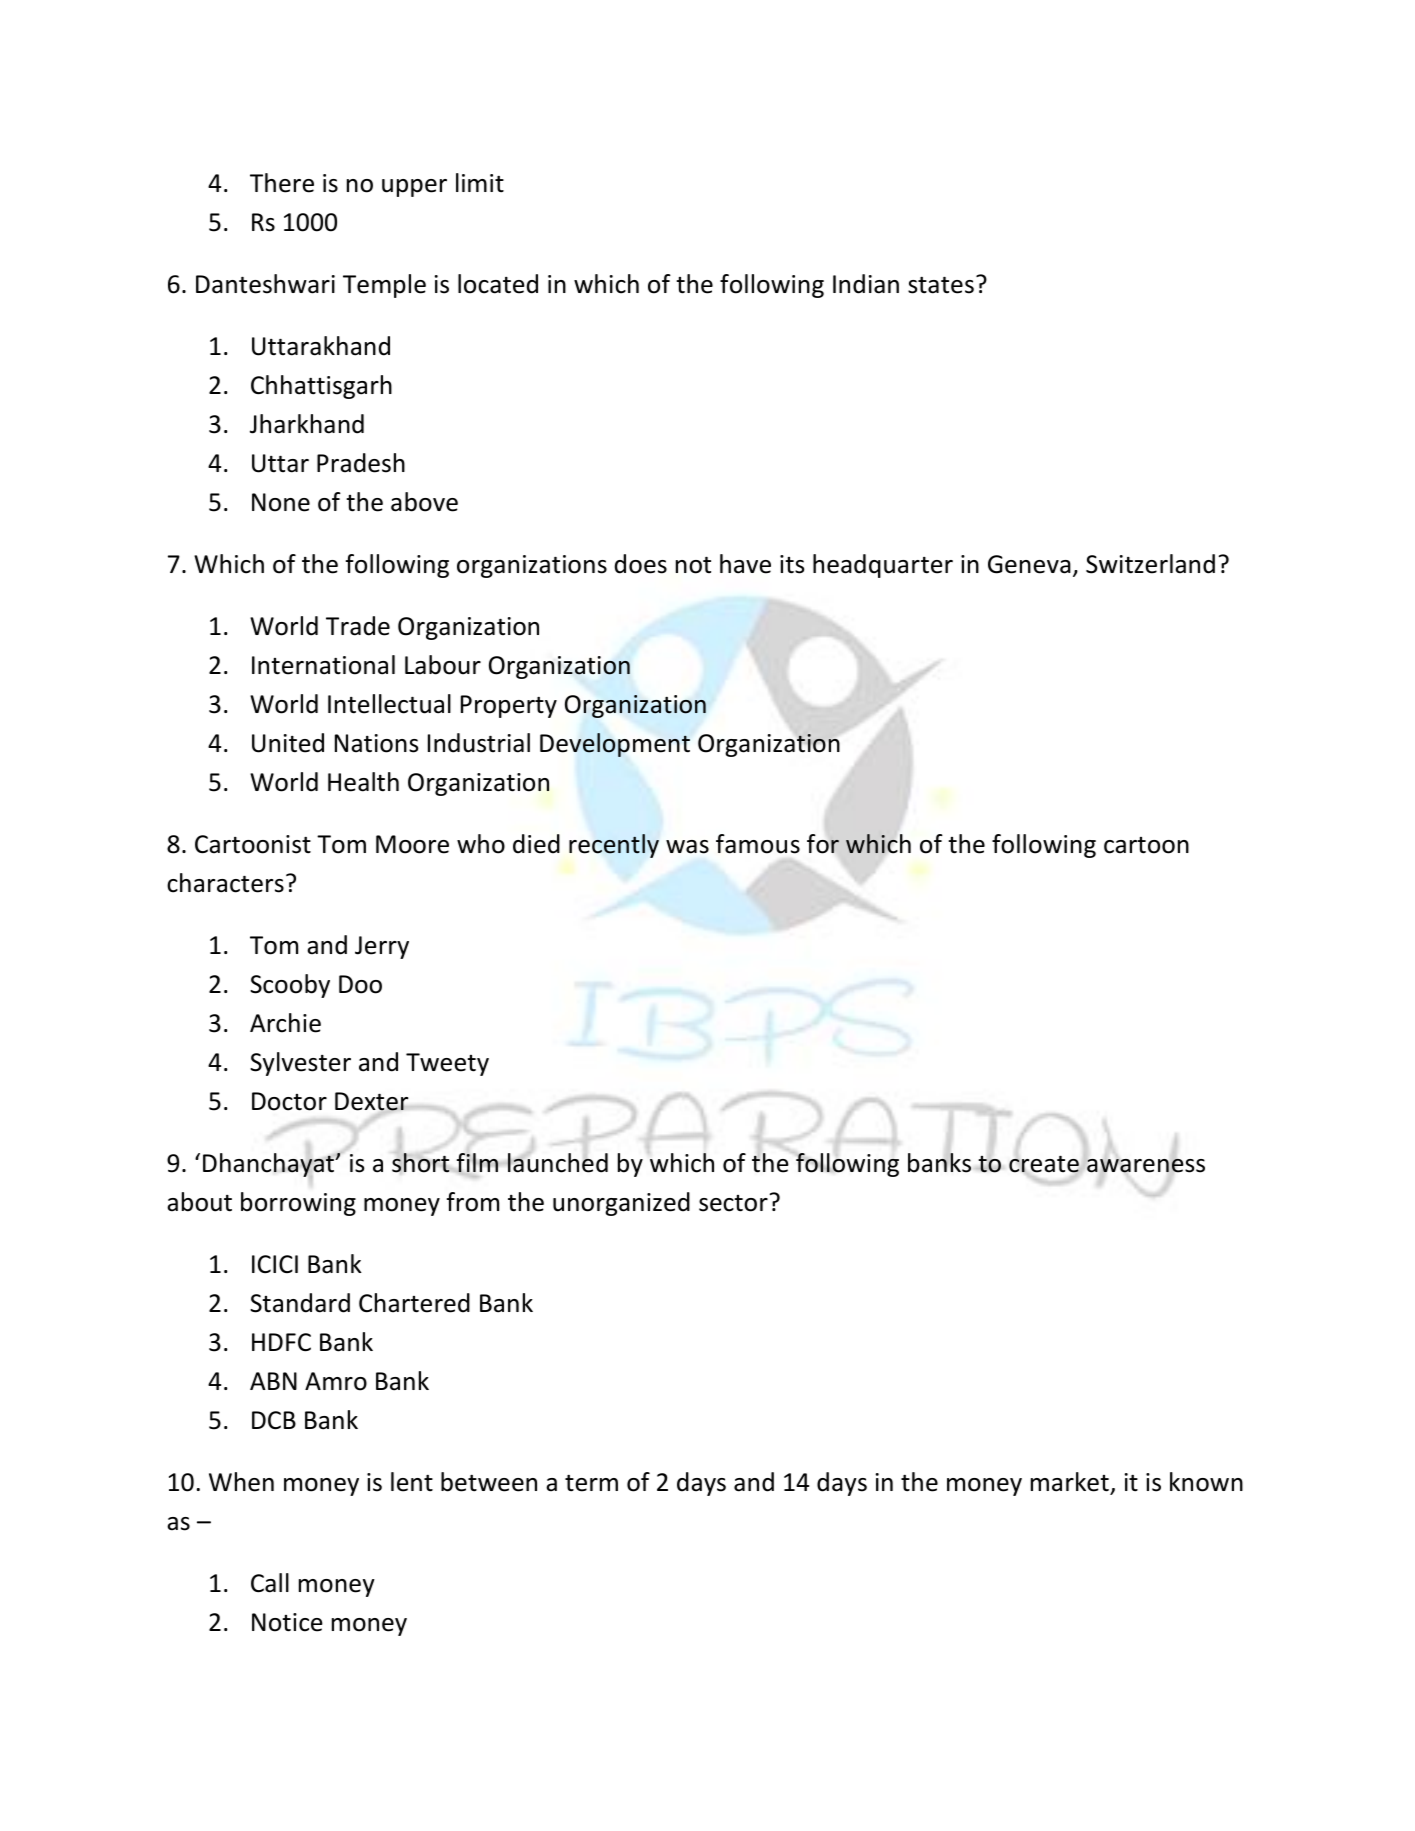  I want to click on create, so click(1044, 1165).
